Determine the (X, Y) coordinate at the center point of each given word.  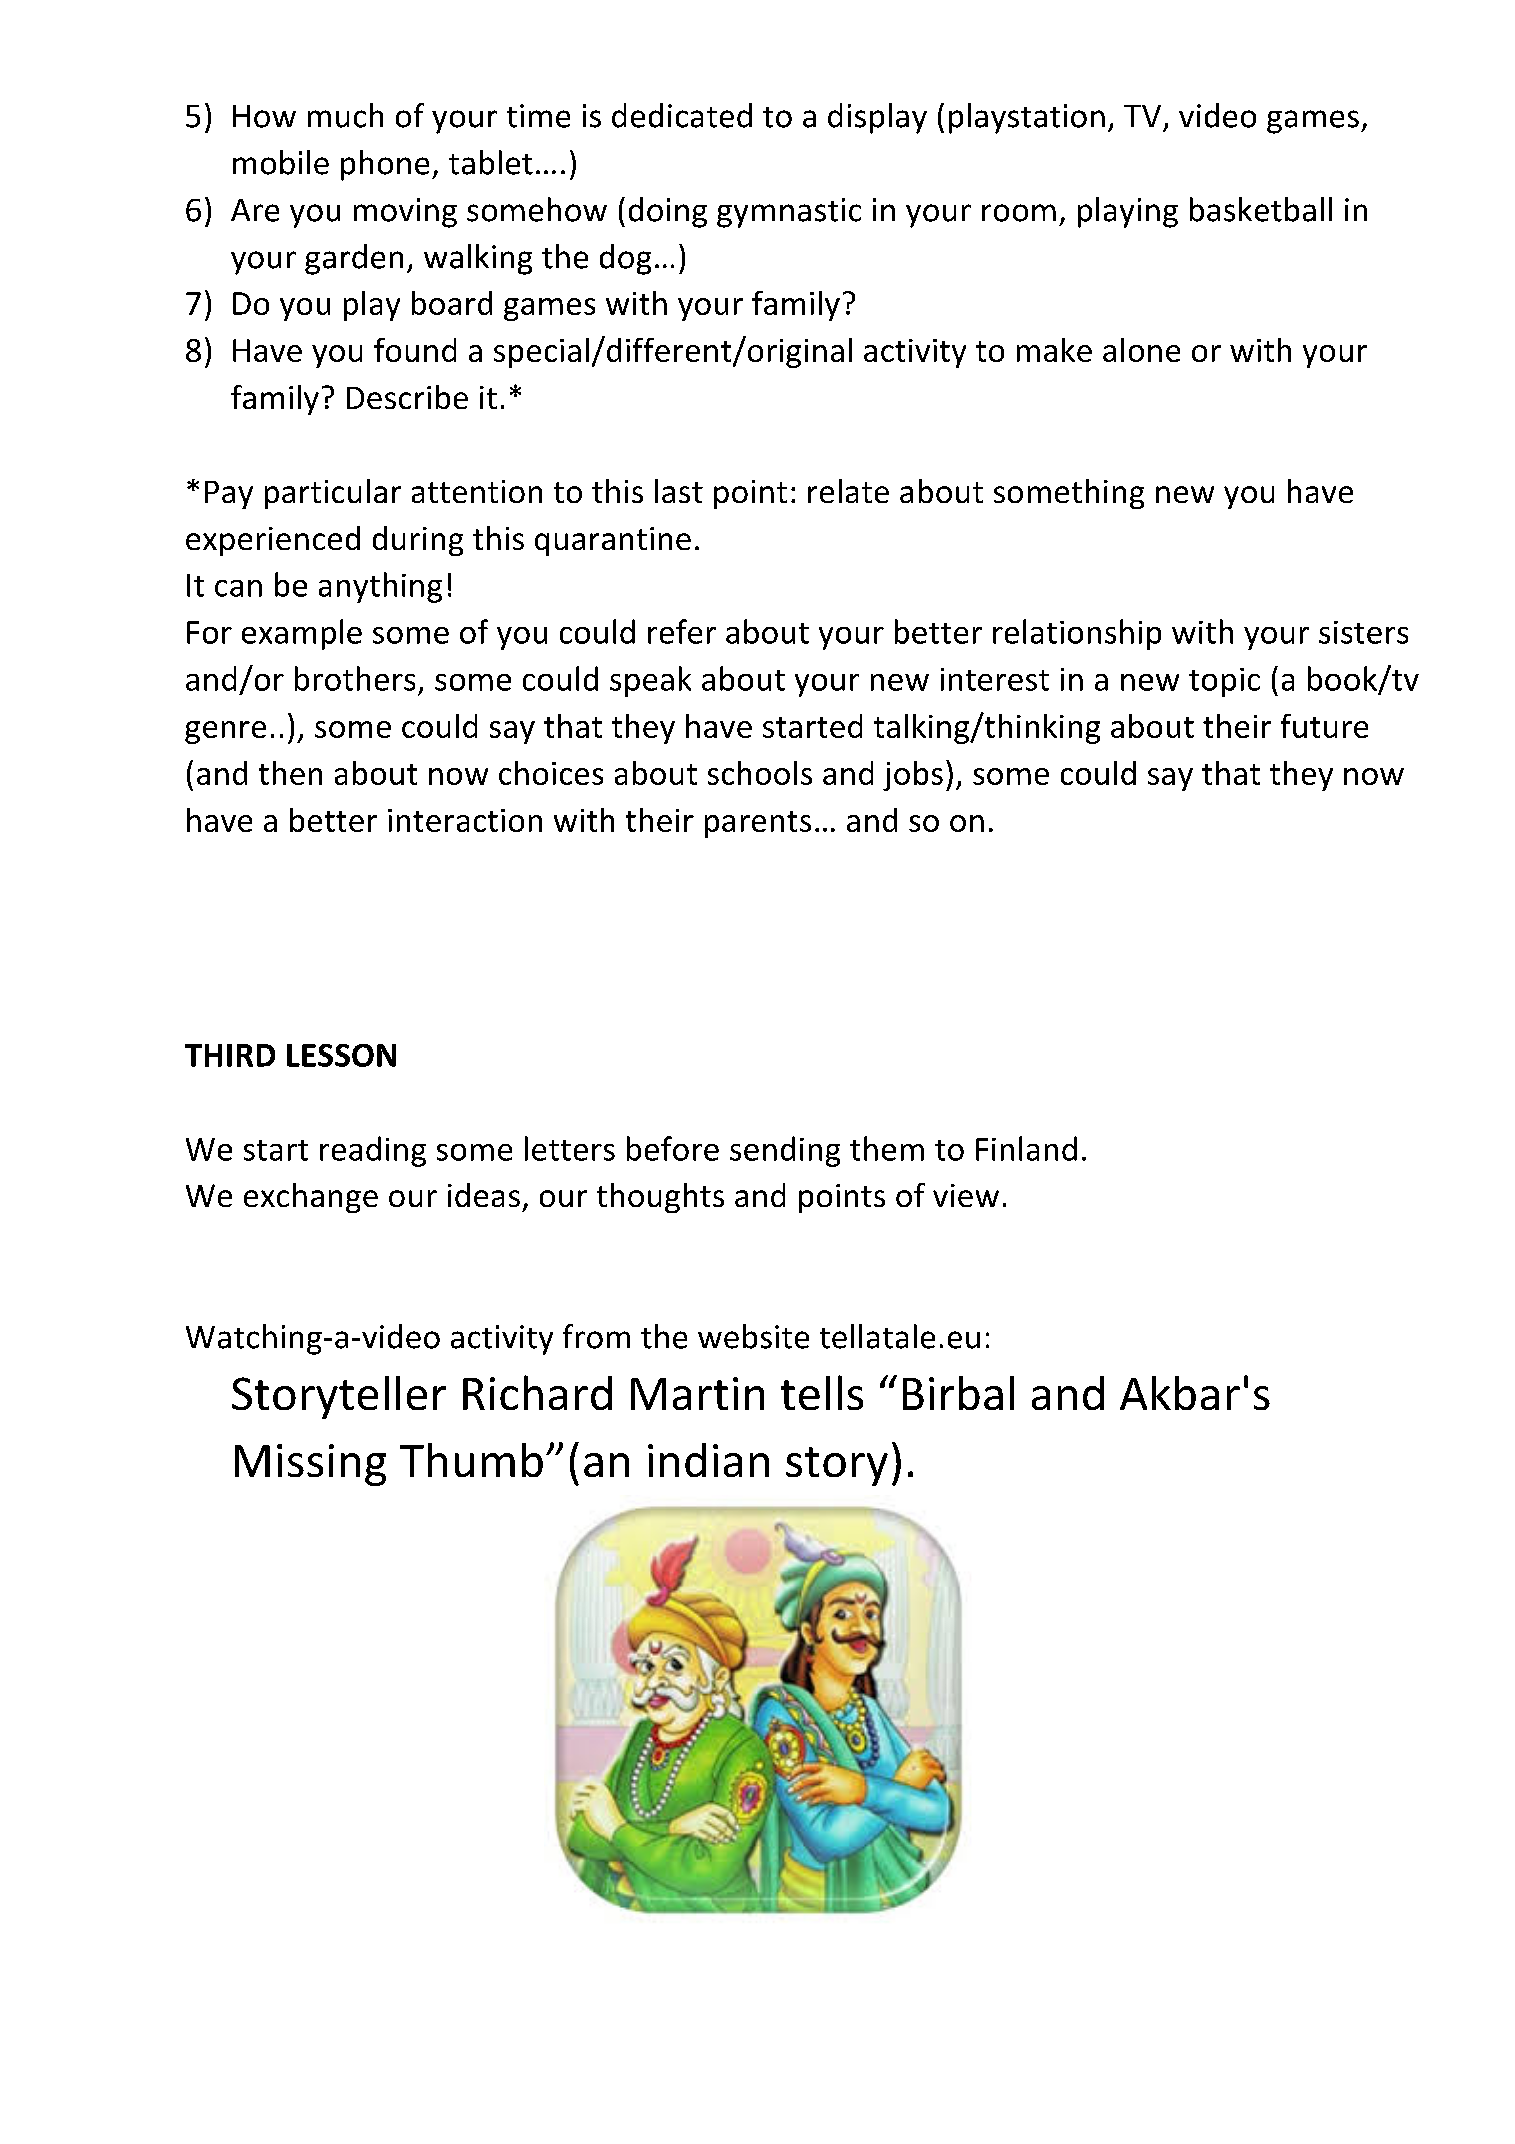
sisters (1363, 632)
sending (785, 1151)
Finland (1026, 1148)
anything (380, 587)
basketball (1261, 209)
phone (385, 165)
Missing (310, 1465)
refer (682, 631)
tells (822, 1392)
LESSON (341, 1055)
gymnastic (789, 213)
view (966, 1195)
